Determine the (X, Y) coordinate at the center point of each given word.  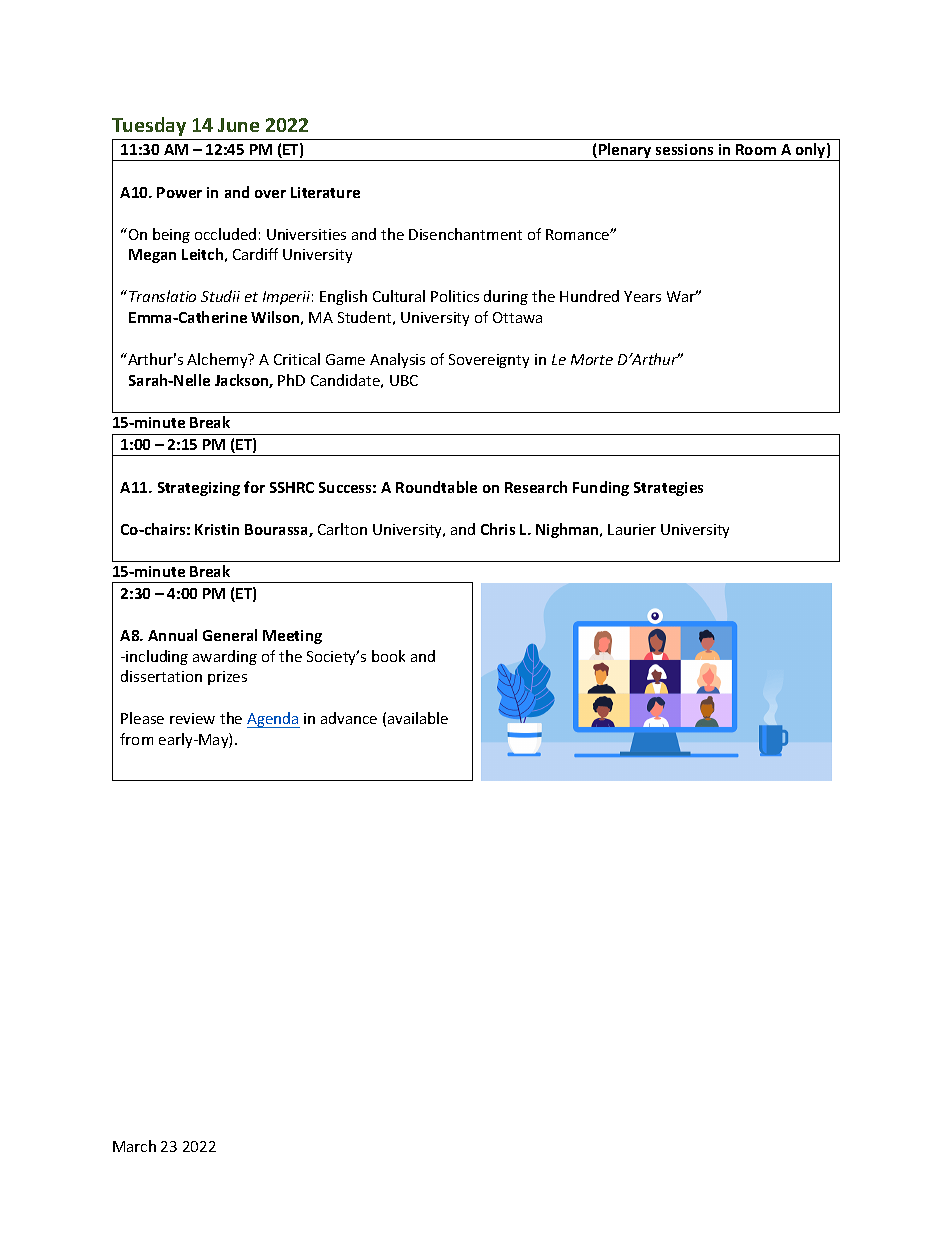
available (418, 718)
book (388, 656)
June (238, 125)
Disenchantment (465, 234)
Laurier (632, 529)
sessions (684, 149)
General (230, 635)
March (134, 1146)
